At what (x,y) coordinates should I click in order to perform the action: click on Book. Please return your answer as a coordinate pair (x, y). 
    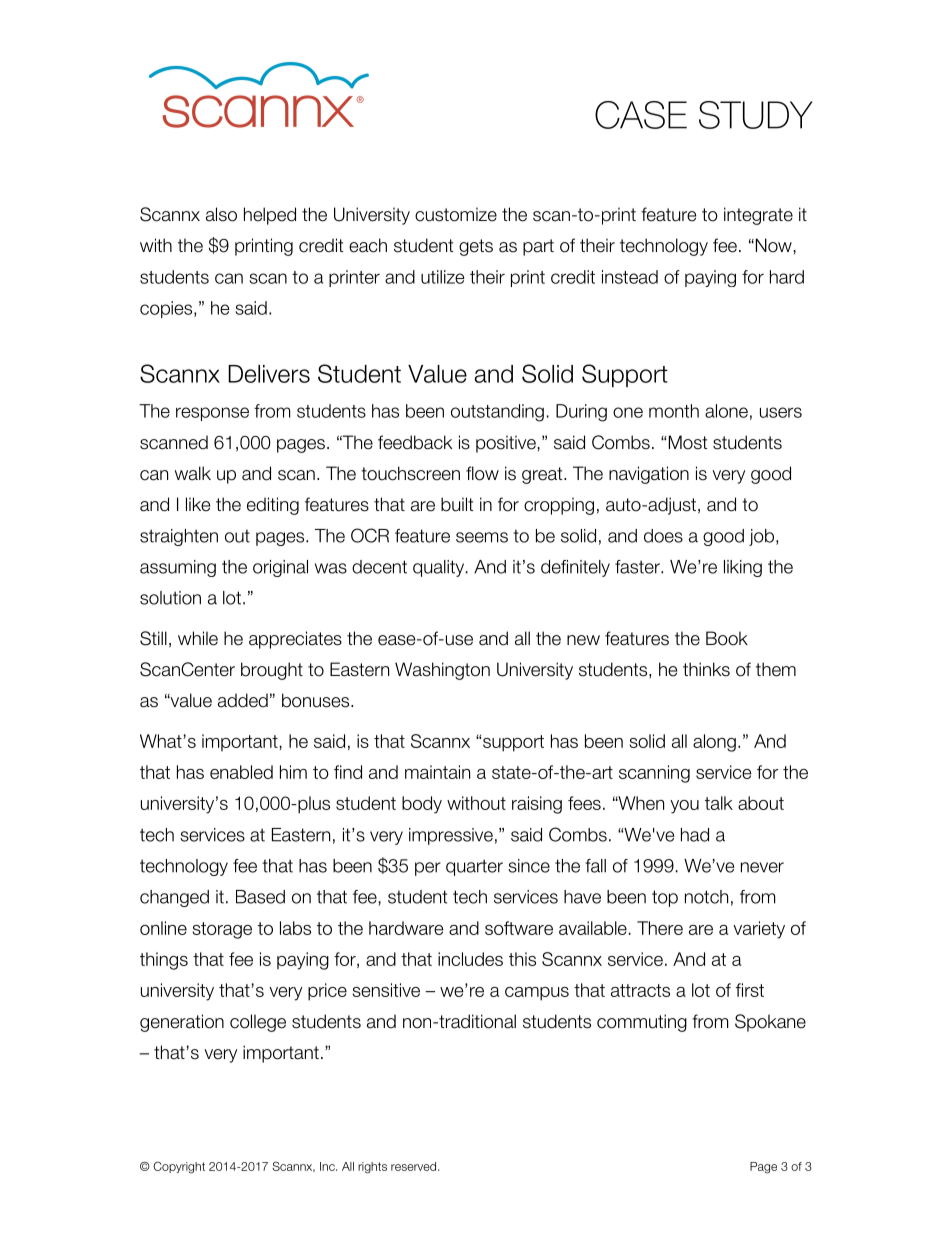
    Looking at the image, I should click on (727, 638).
